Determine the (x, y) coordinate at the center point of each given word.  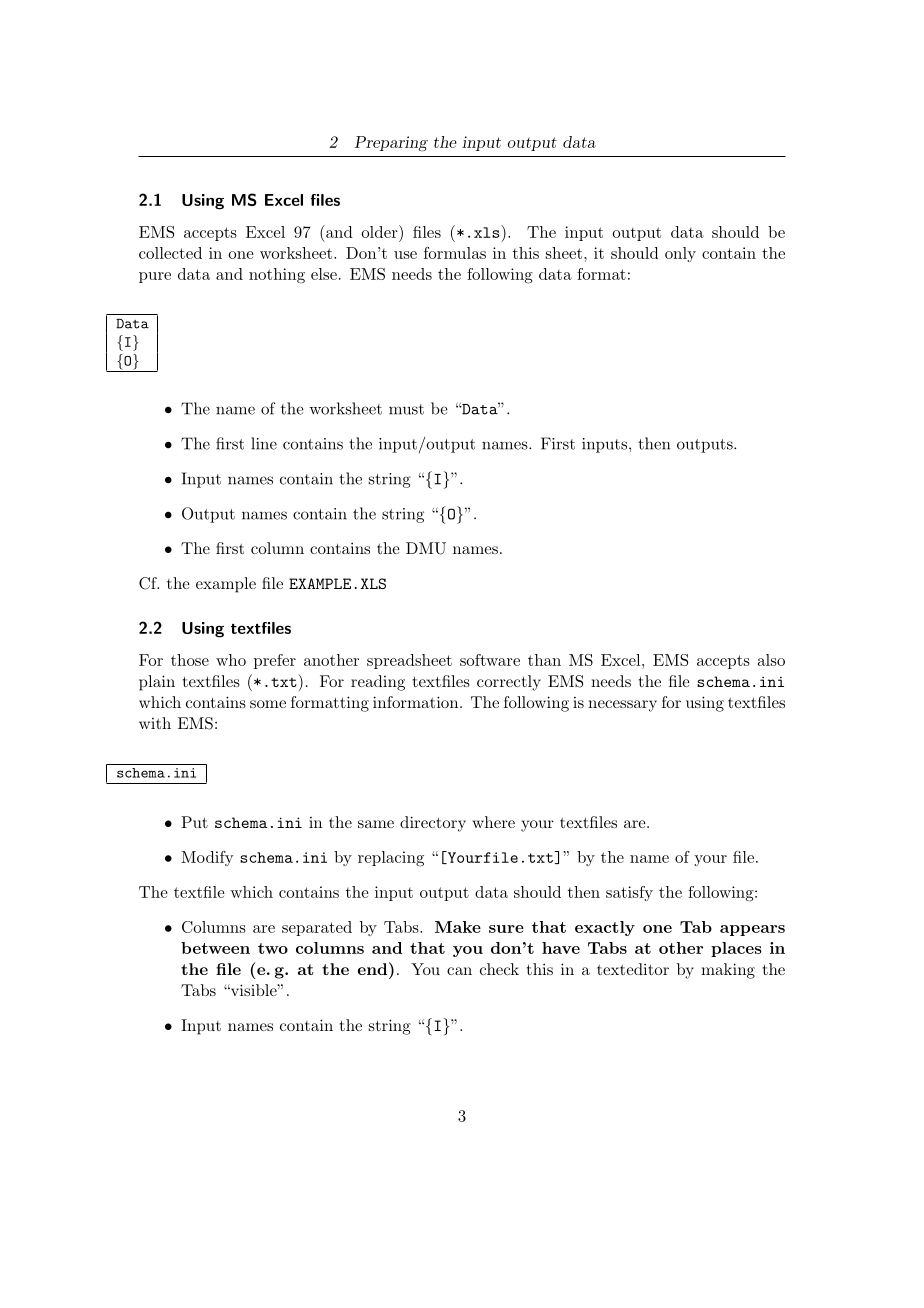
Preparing (391, 144)
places (736, 949)
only (680, 254)
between (215, 948)
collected (170, 253)
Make (458, 927)
